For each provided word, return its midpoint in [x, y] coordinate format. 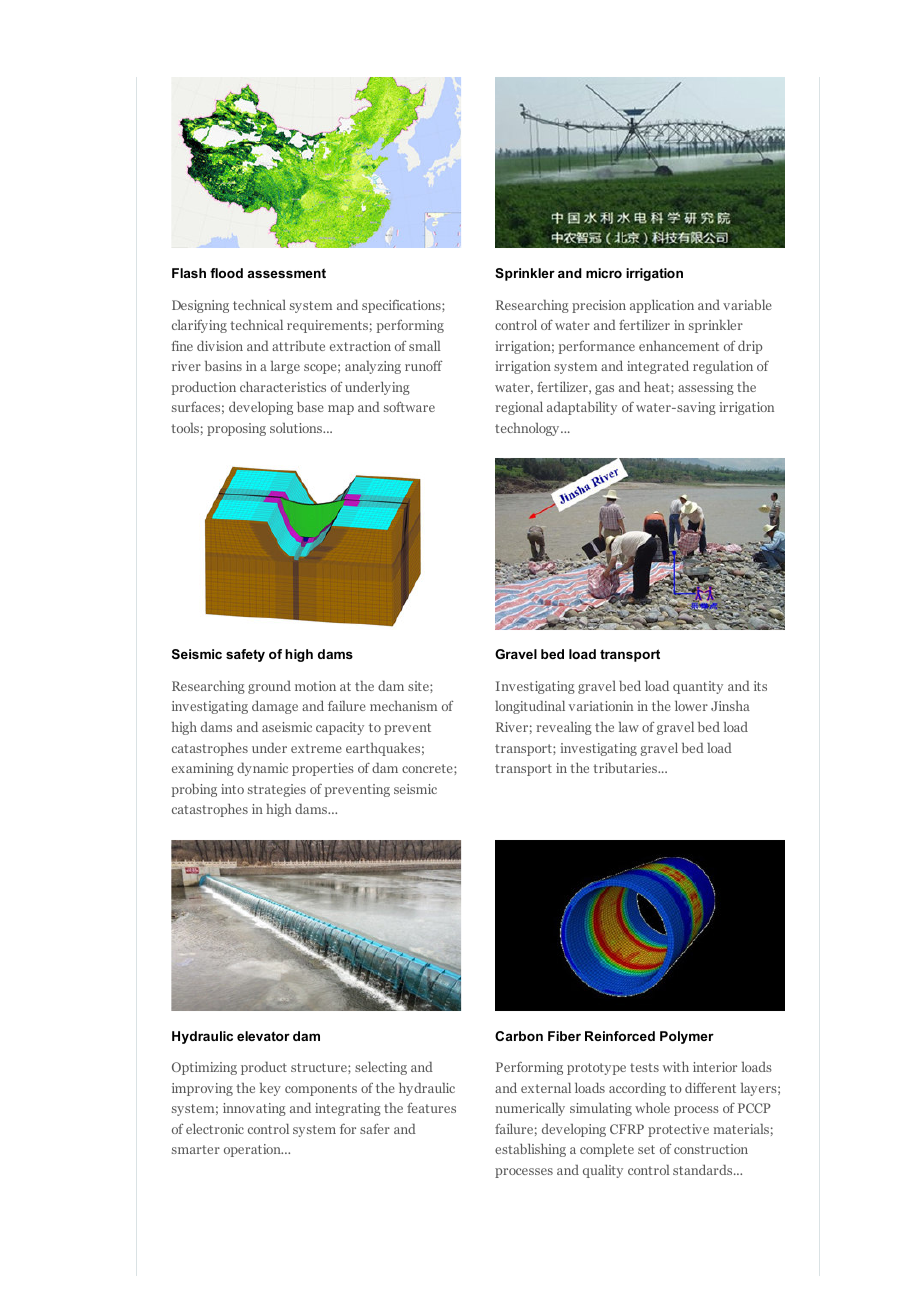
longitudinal [530, 707]
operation [253, 1150]
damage [275, 707]
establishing [530, 1150]
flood [226, 273]
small [424, 345]
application [662, 306]
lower [691, 705]
